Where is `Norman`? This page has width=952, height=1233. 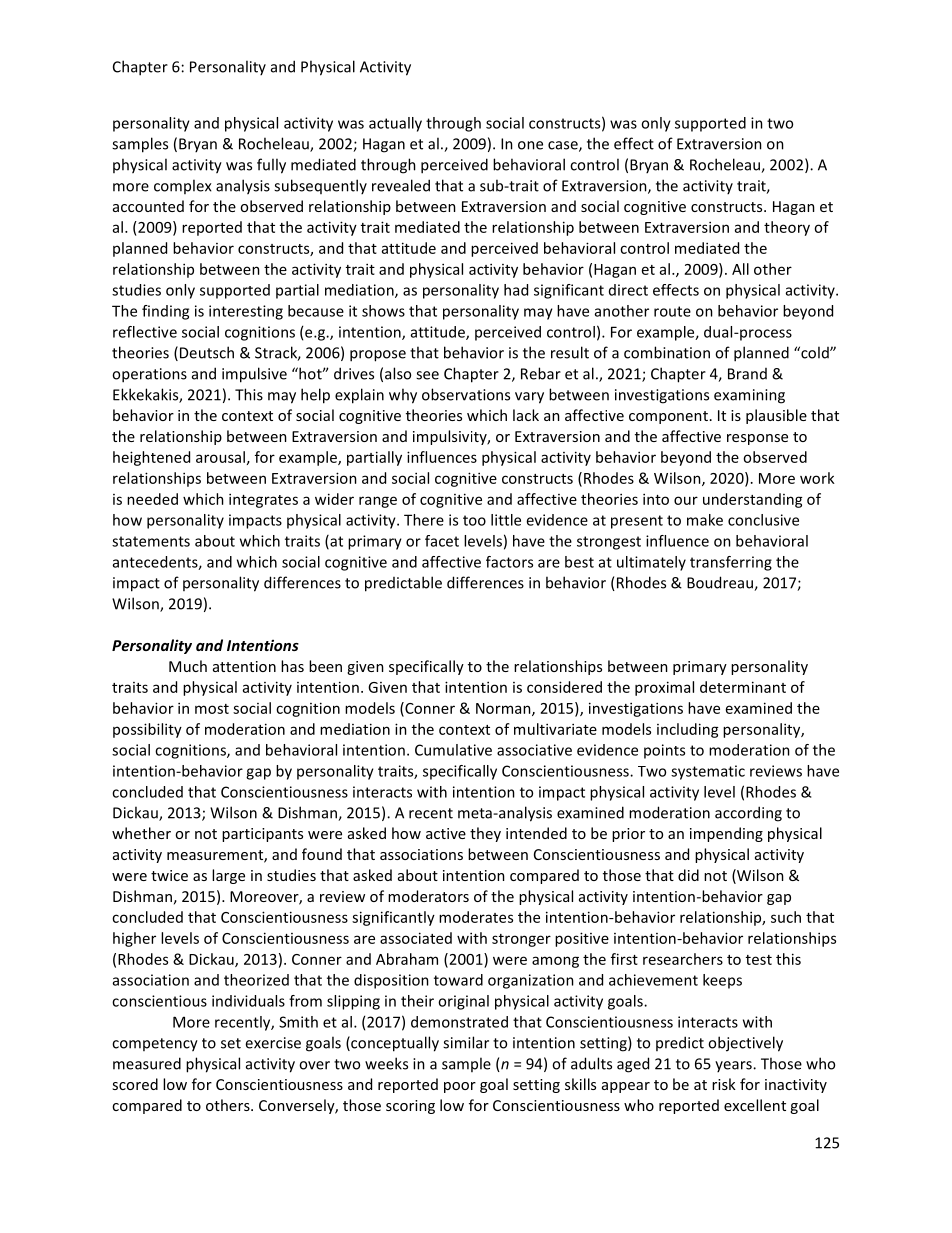
Norman is located at coordinates (504, 709).
